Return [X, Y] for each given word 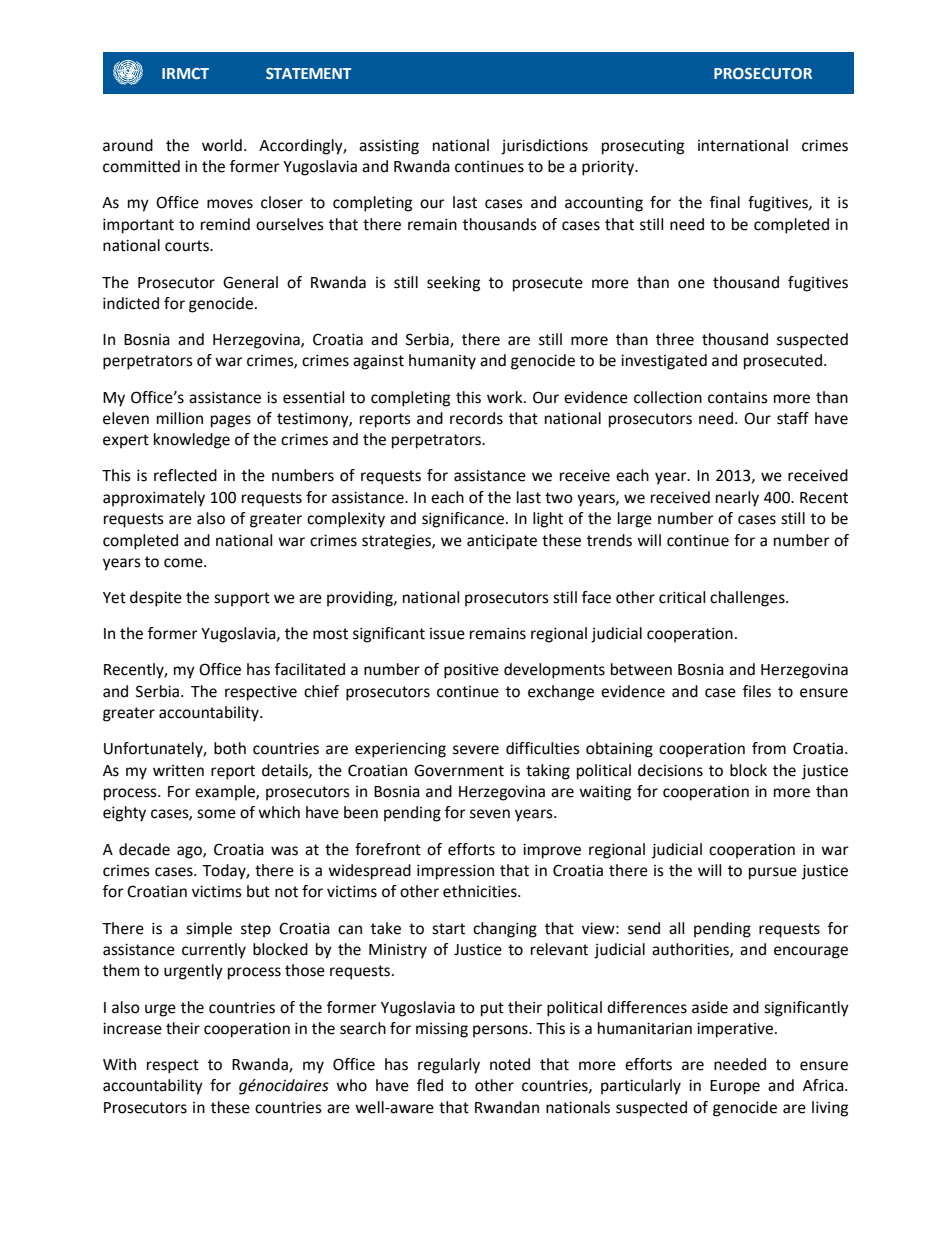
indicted [131, 303]
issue [447, 634]
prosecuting [643, 147]
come [184, 563]
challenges [748, 599]
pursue [773, 873]
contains [738, 397]
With [119, 1064]
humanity [442, 362]
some [216, 814]
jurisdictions [544, 147]
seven [490, 814]
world [222, 145]
